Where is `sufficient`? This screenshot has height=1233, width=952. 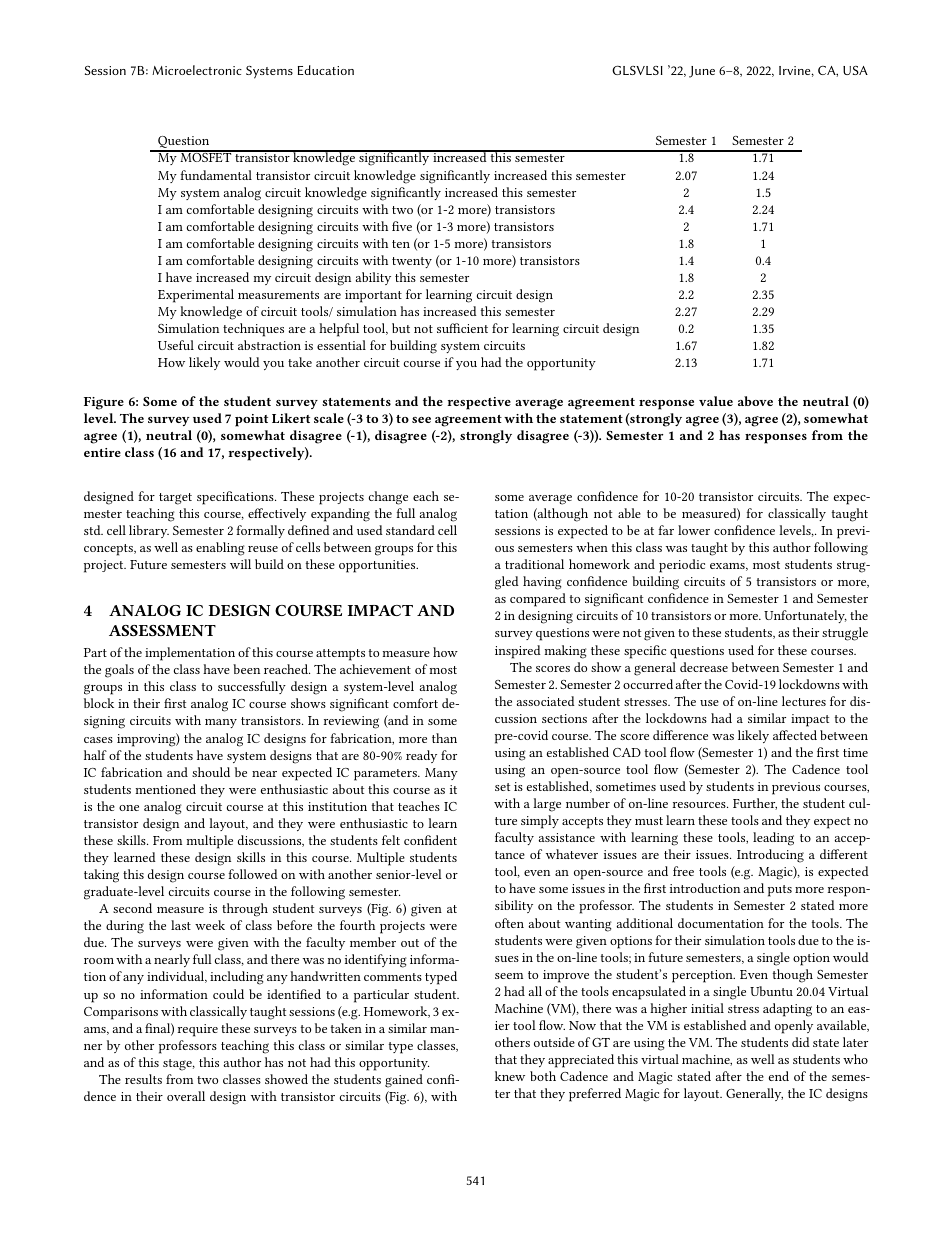
sufficient is located at coordinates (462, 328).
